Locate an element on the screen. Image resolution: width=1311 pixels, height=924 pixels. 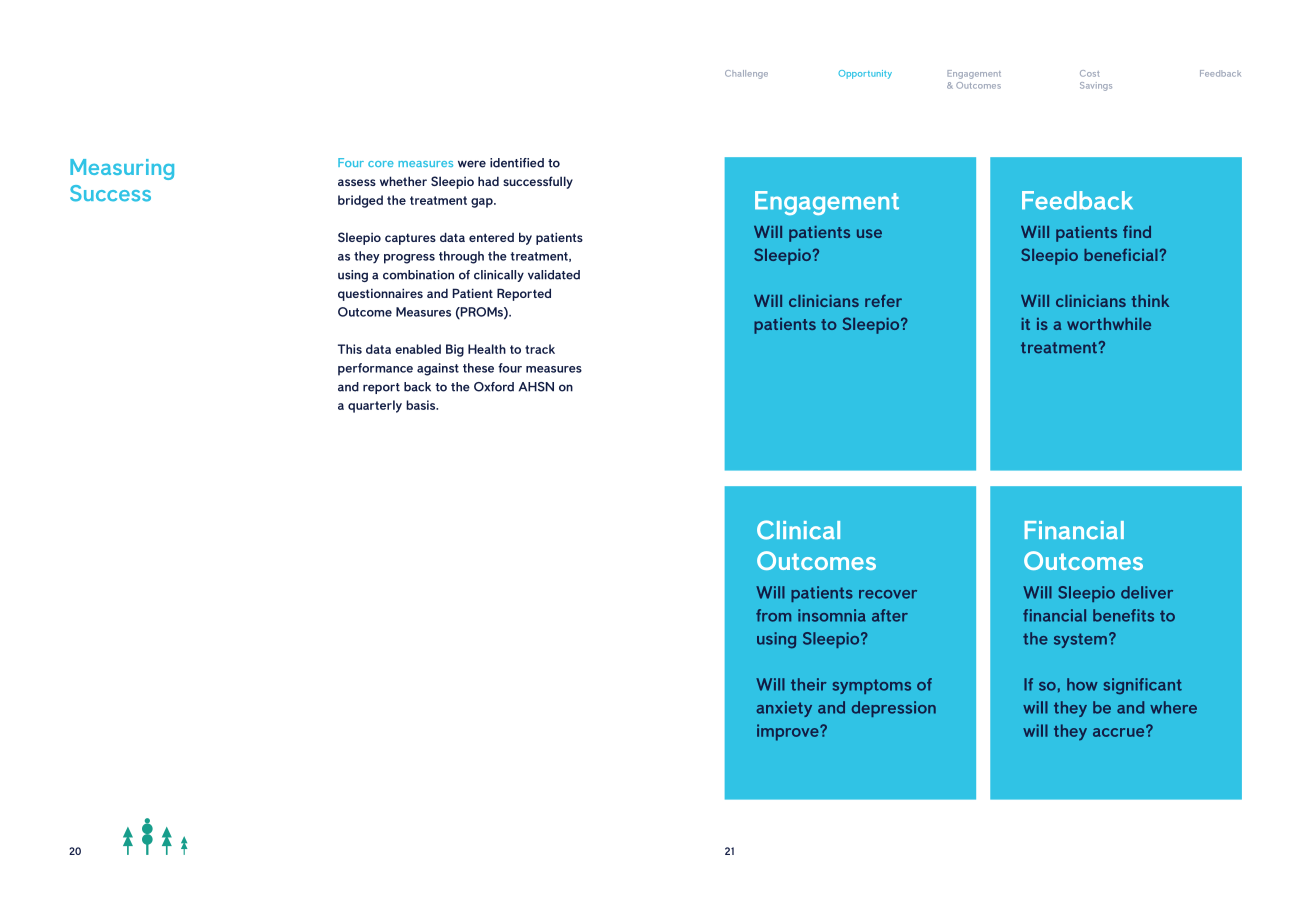
Savings is located at coordinates (1096, 86).
